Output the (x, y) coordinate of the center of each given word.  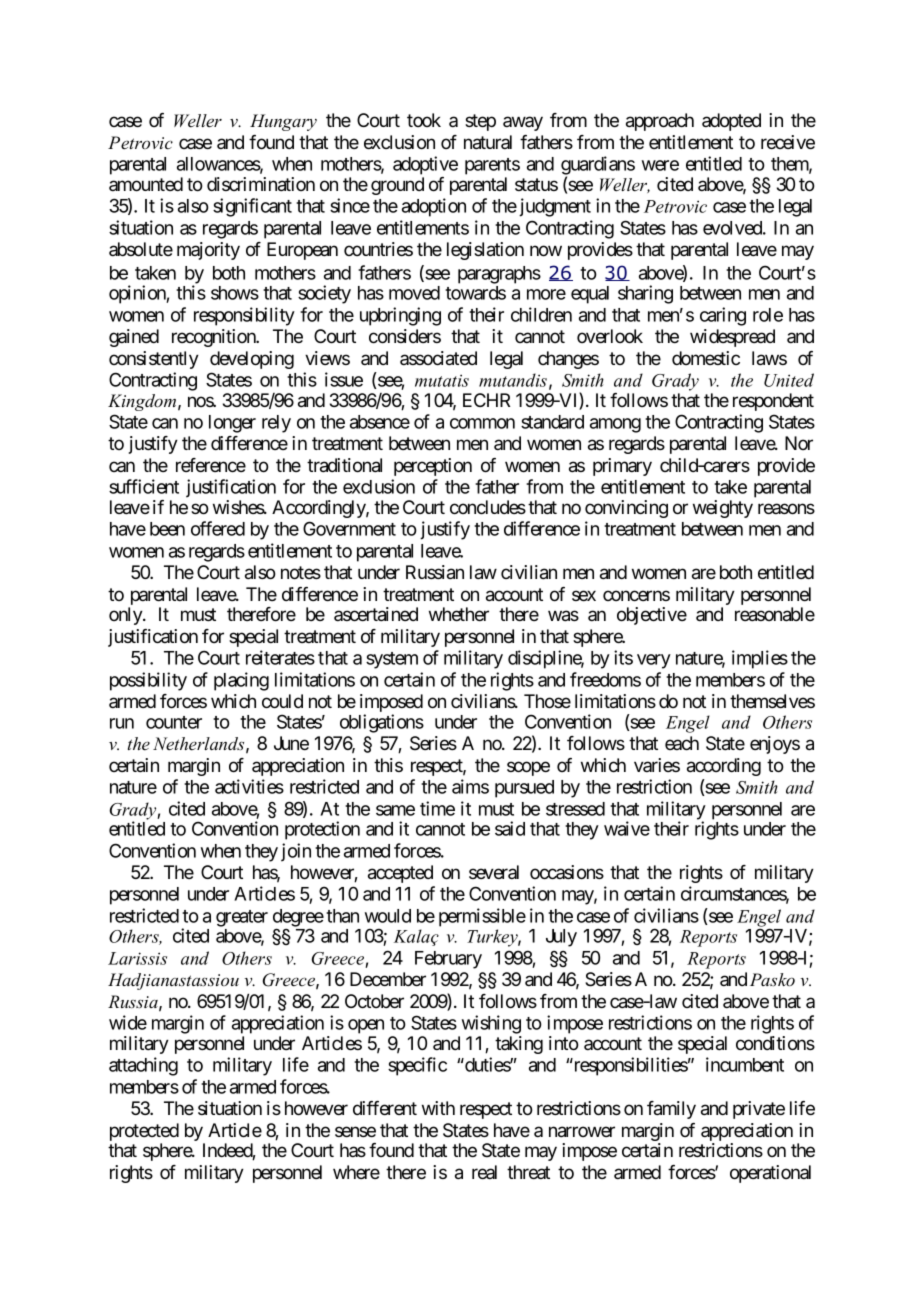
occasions (567, 872)
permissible (482, 917)
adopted (731, 122)
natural (488, 142)
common (482, 423)
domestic (706, 358)
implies (760, 659)
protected (144, 1133)
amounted (146, 184)
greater (242, 918)
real (484, 1172)
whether (459, 614)
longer (232, 424)
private (759, 1110)
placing (241, 681)
